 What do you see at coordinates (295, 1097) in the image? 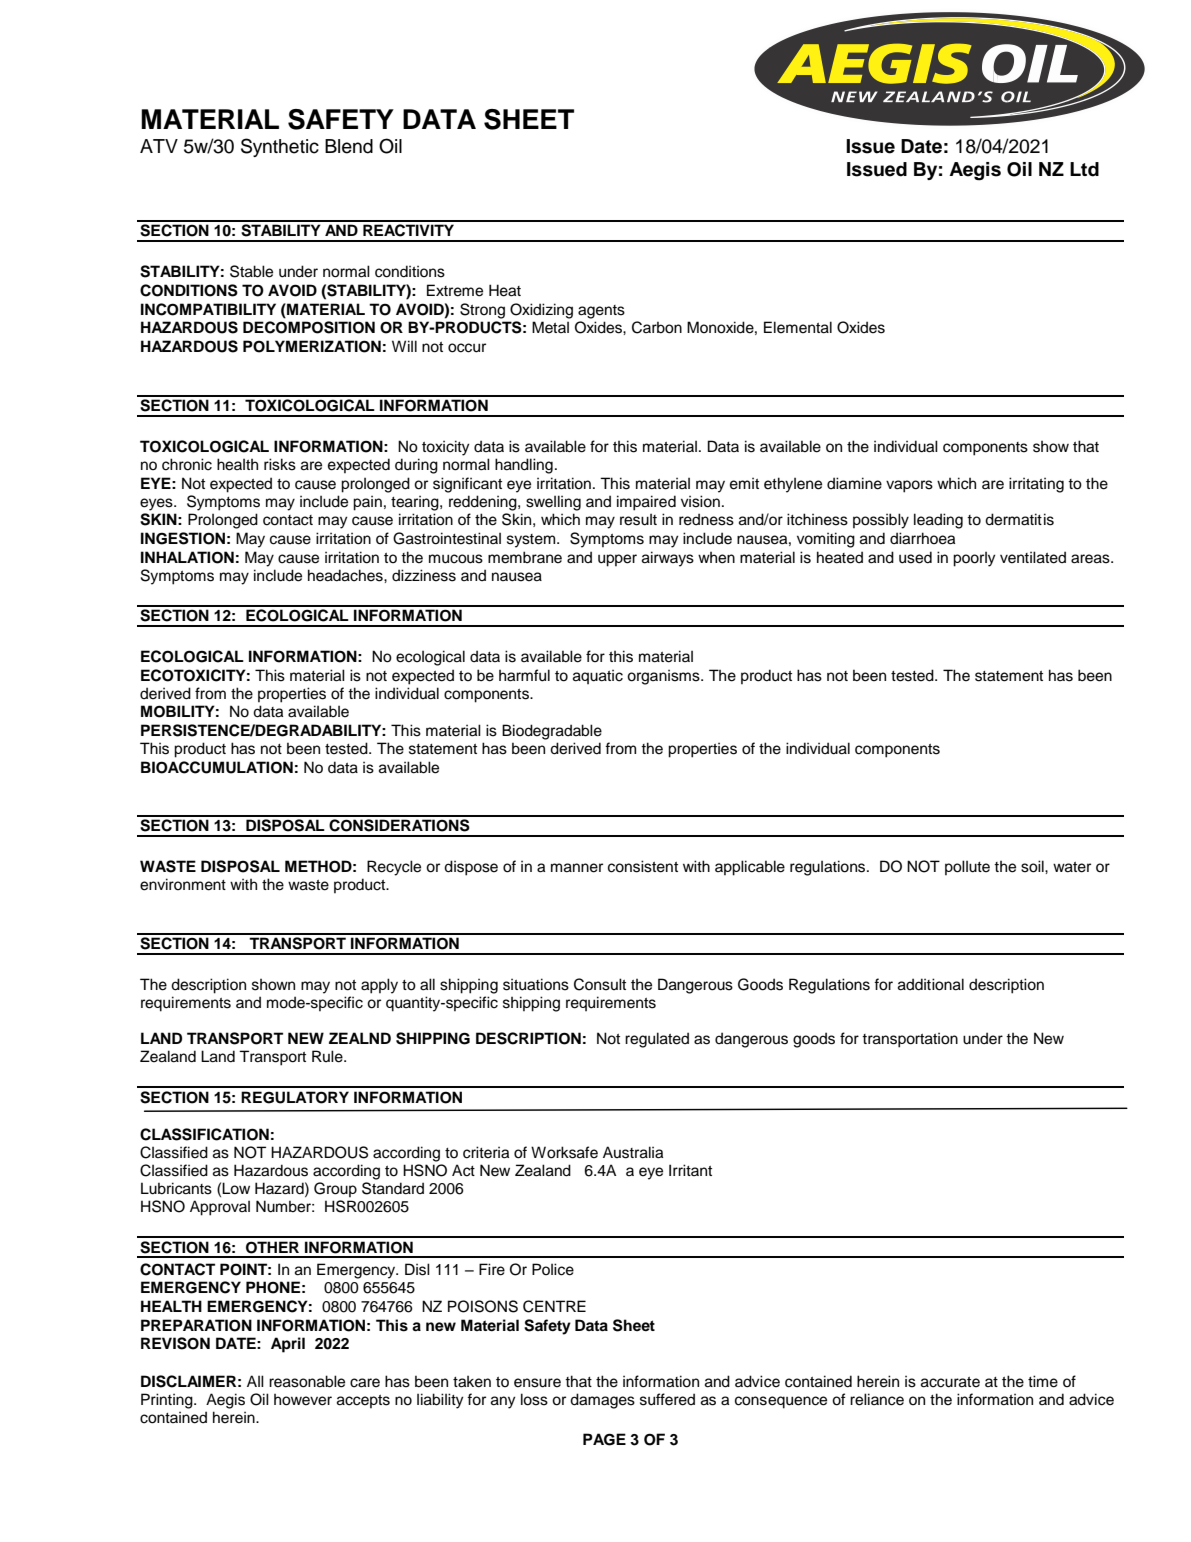
I see `REGULATORY` at bounding box center [295, 1097].
